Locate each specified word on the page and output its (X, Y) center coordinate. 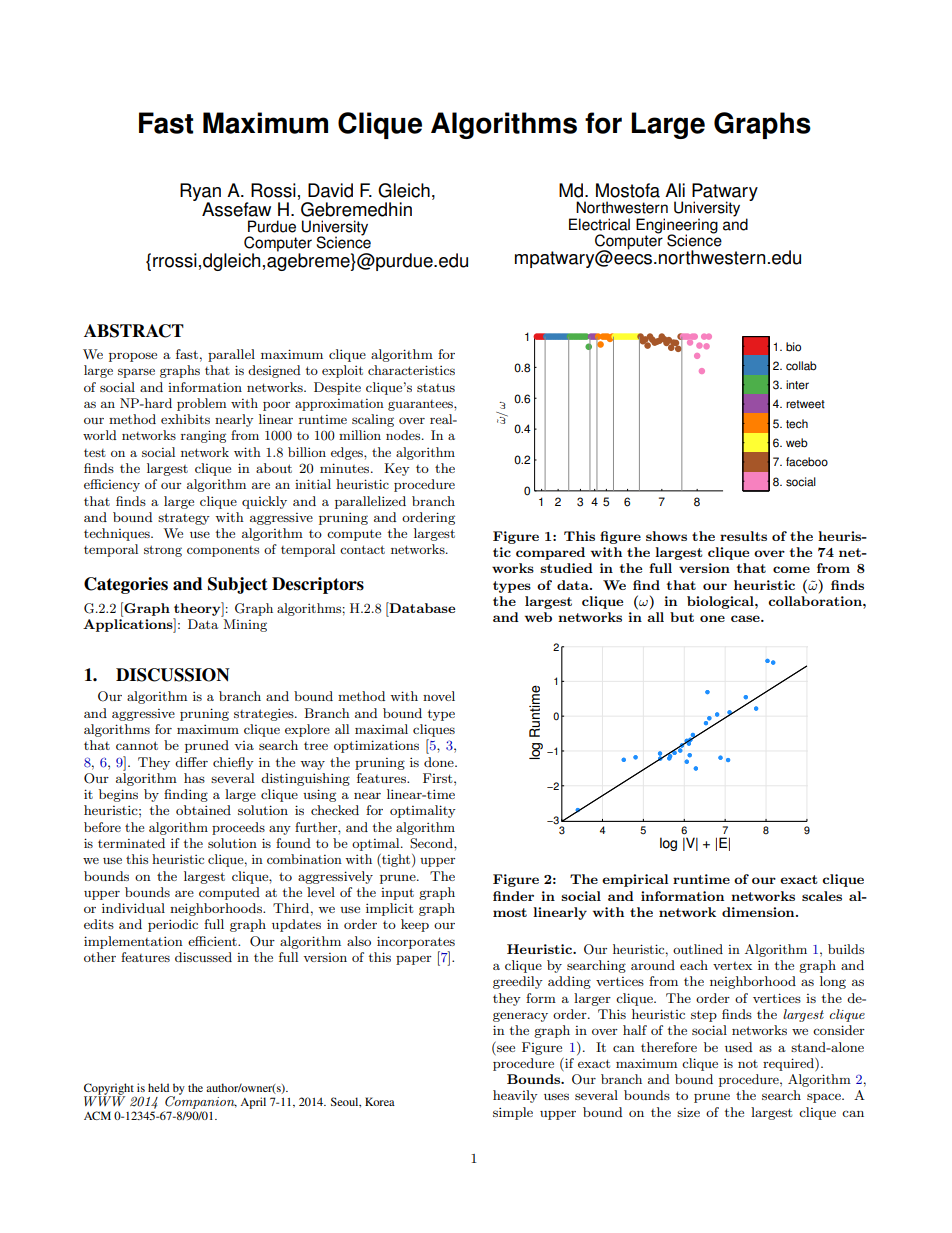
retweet (805, 404)
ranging (203, 436)
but (682, 617)
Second (432, 843)
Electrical (599, 224)
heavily (515, 1096)
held (158, 1087)
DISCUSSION (173, 675)
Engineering (677, 226)
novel (439, 696)
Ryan (200, 193)
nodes (404, 435)
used (738, 1047)
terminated (131, 843)
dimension (759, 912)
